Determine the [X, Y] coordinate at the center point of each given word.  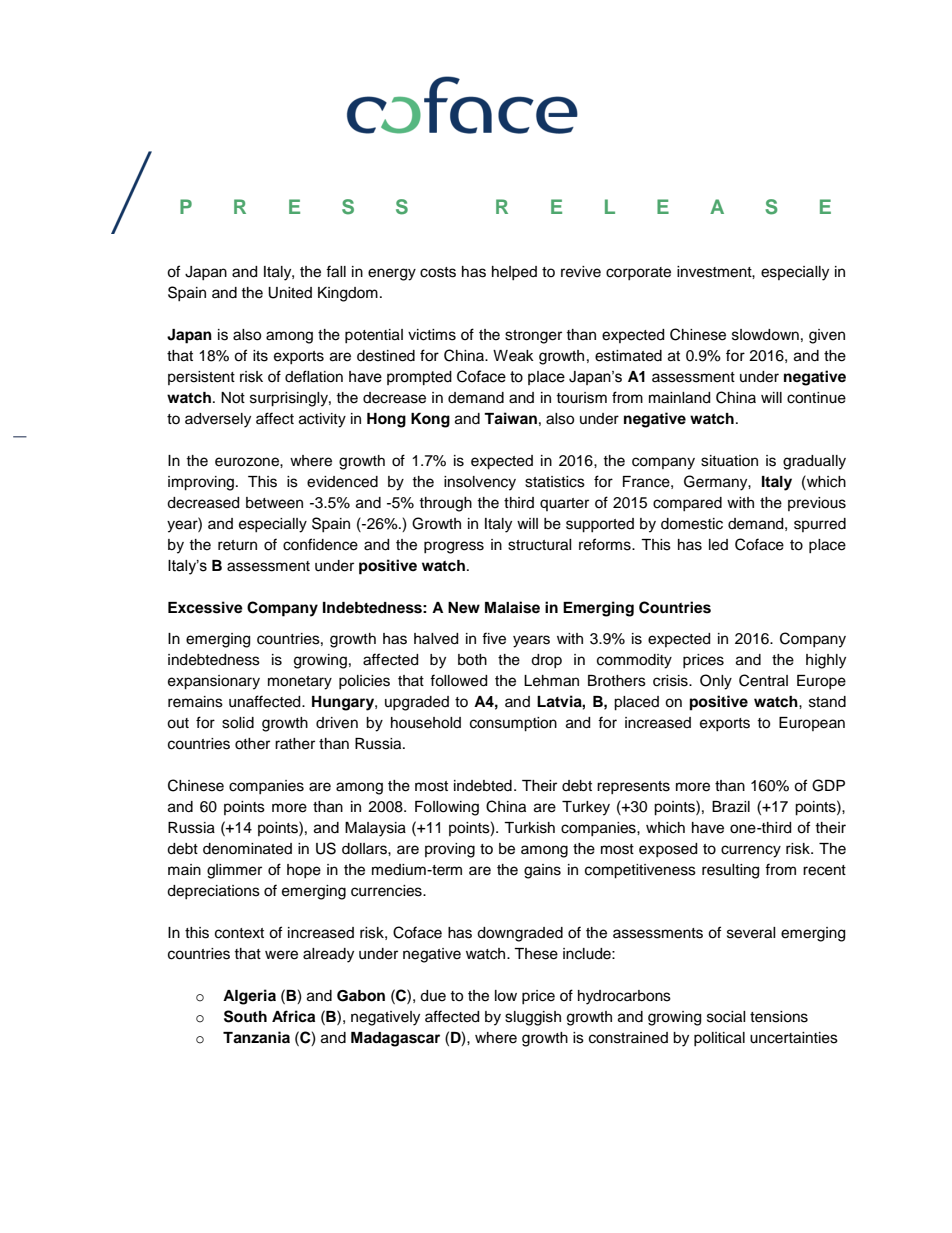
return [237, 545]
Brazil [731, 807]
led [718, 545]
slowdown [765, 335]
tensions [779, 1017]
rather [295, 744]
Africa [293, 1016]
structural [540, 545]
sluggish [533, 1018]
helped [514, 273]
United [290, 293]
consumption [513, 724]
